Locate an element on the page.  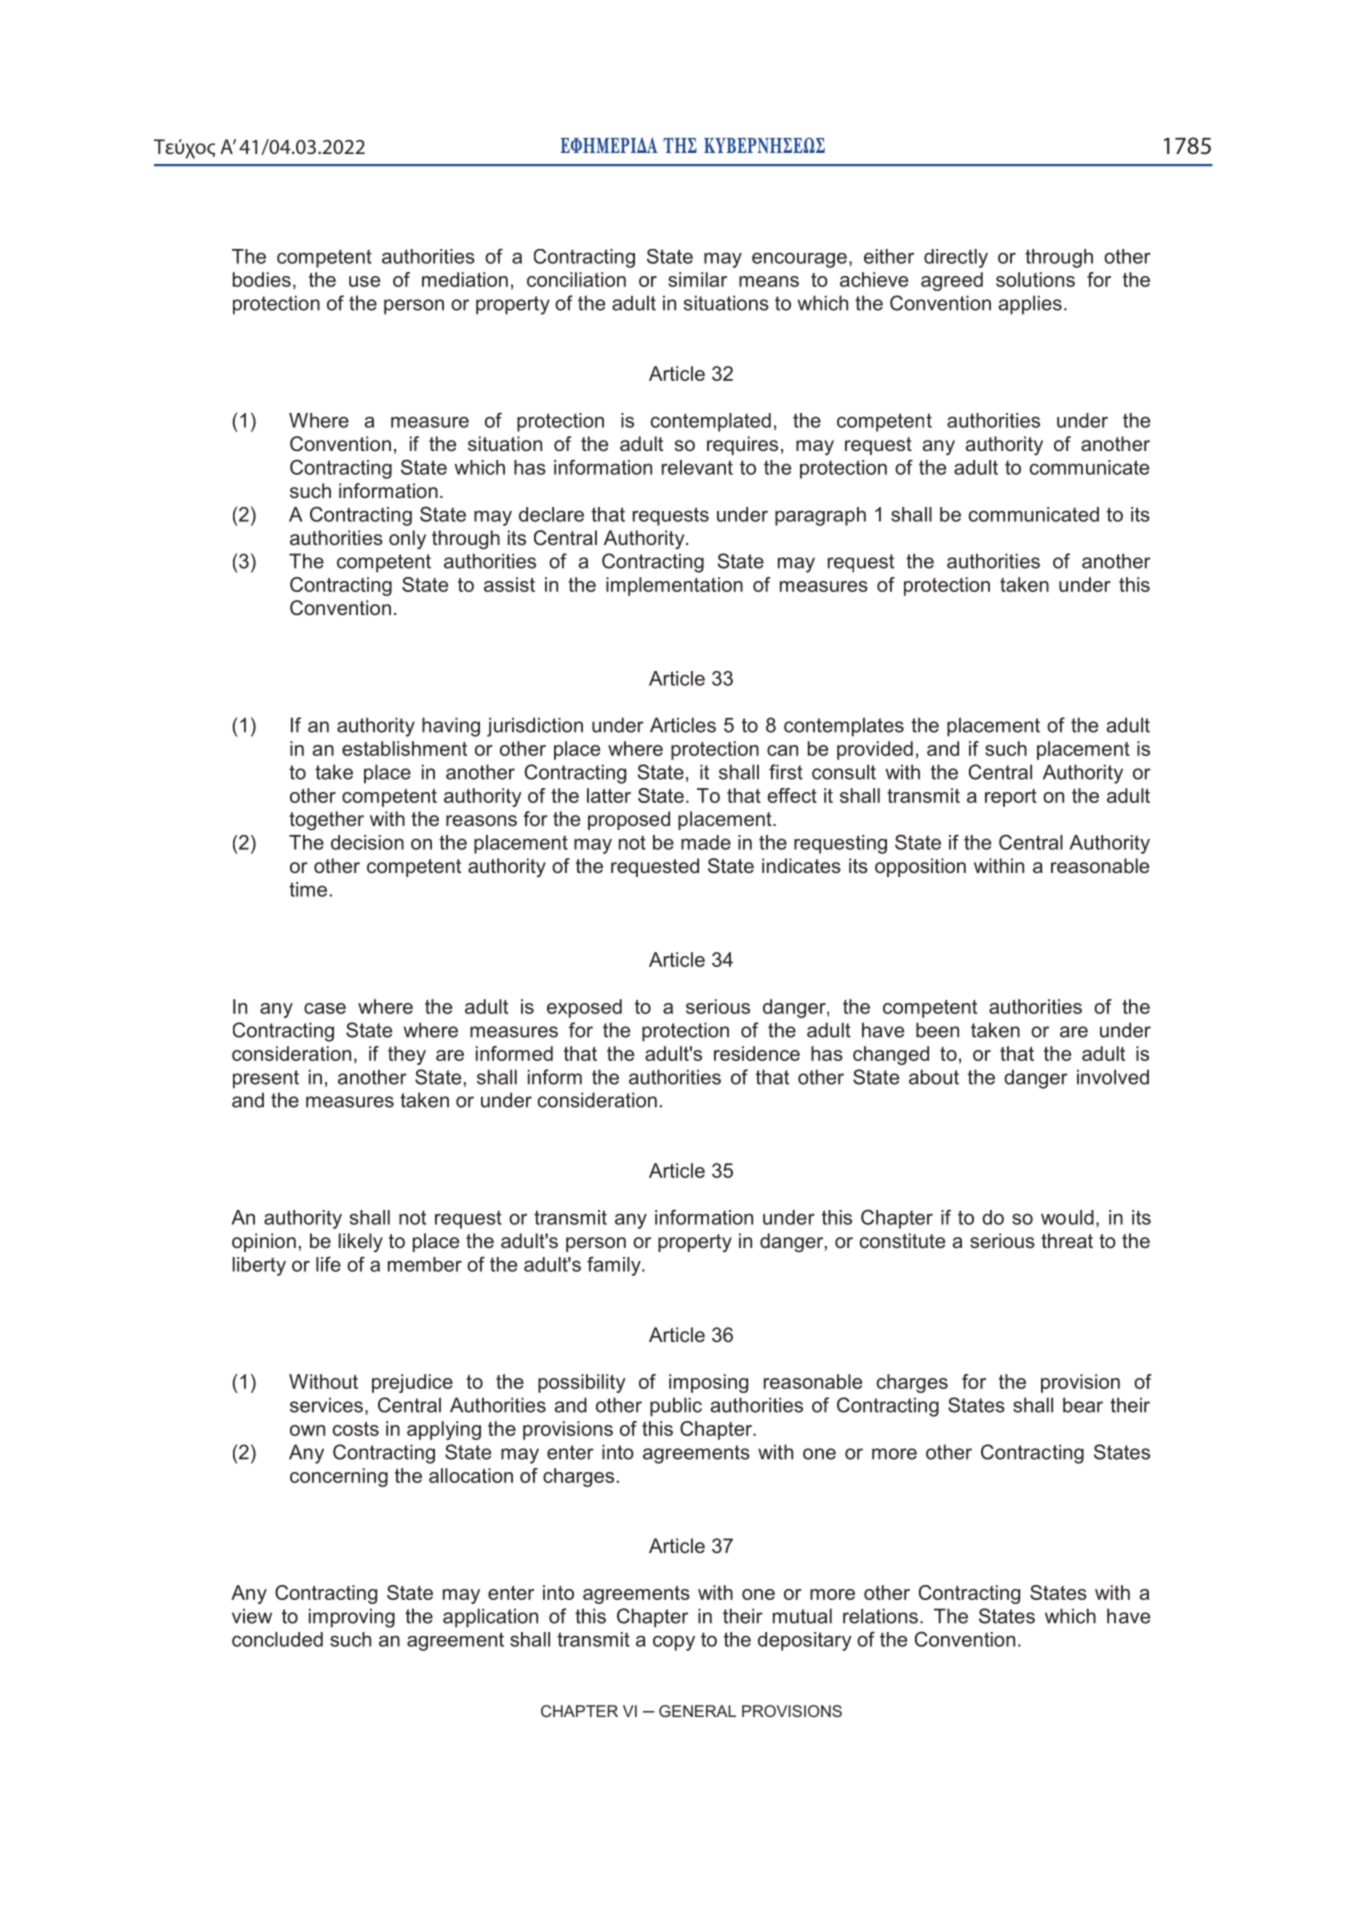
use is located at coordinates (364, 281).
